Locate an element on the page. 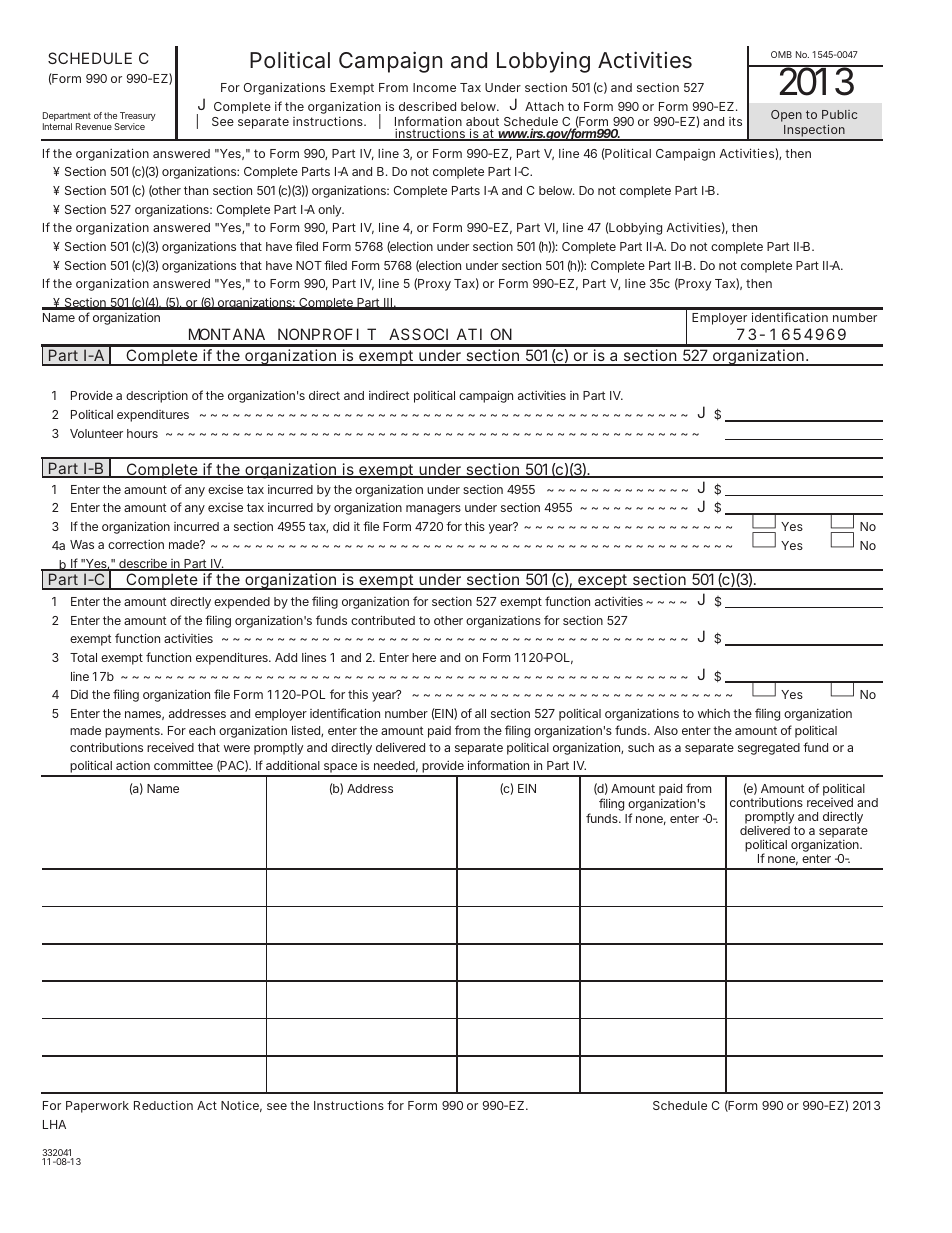 This document has width=952, height=1233. Reduction is located at coordinates (163, 1105).
